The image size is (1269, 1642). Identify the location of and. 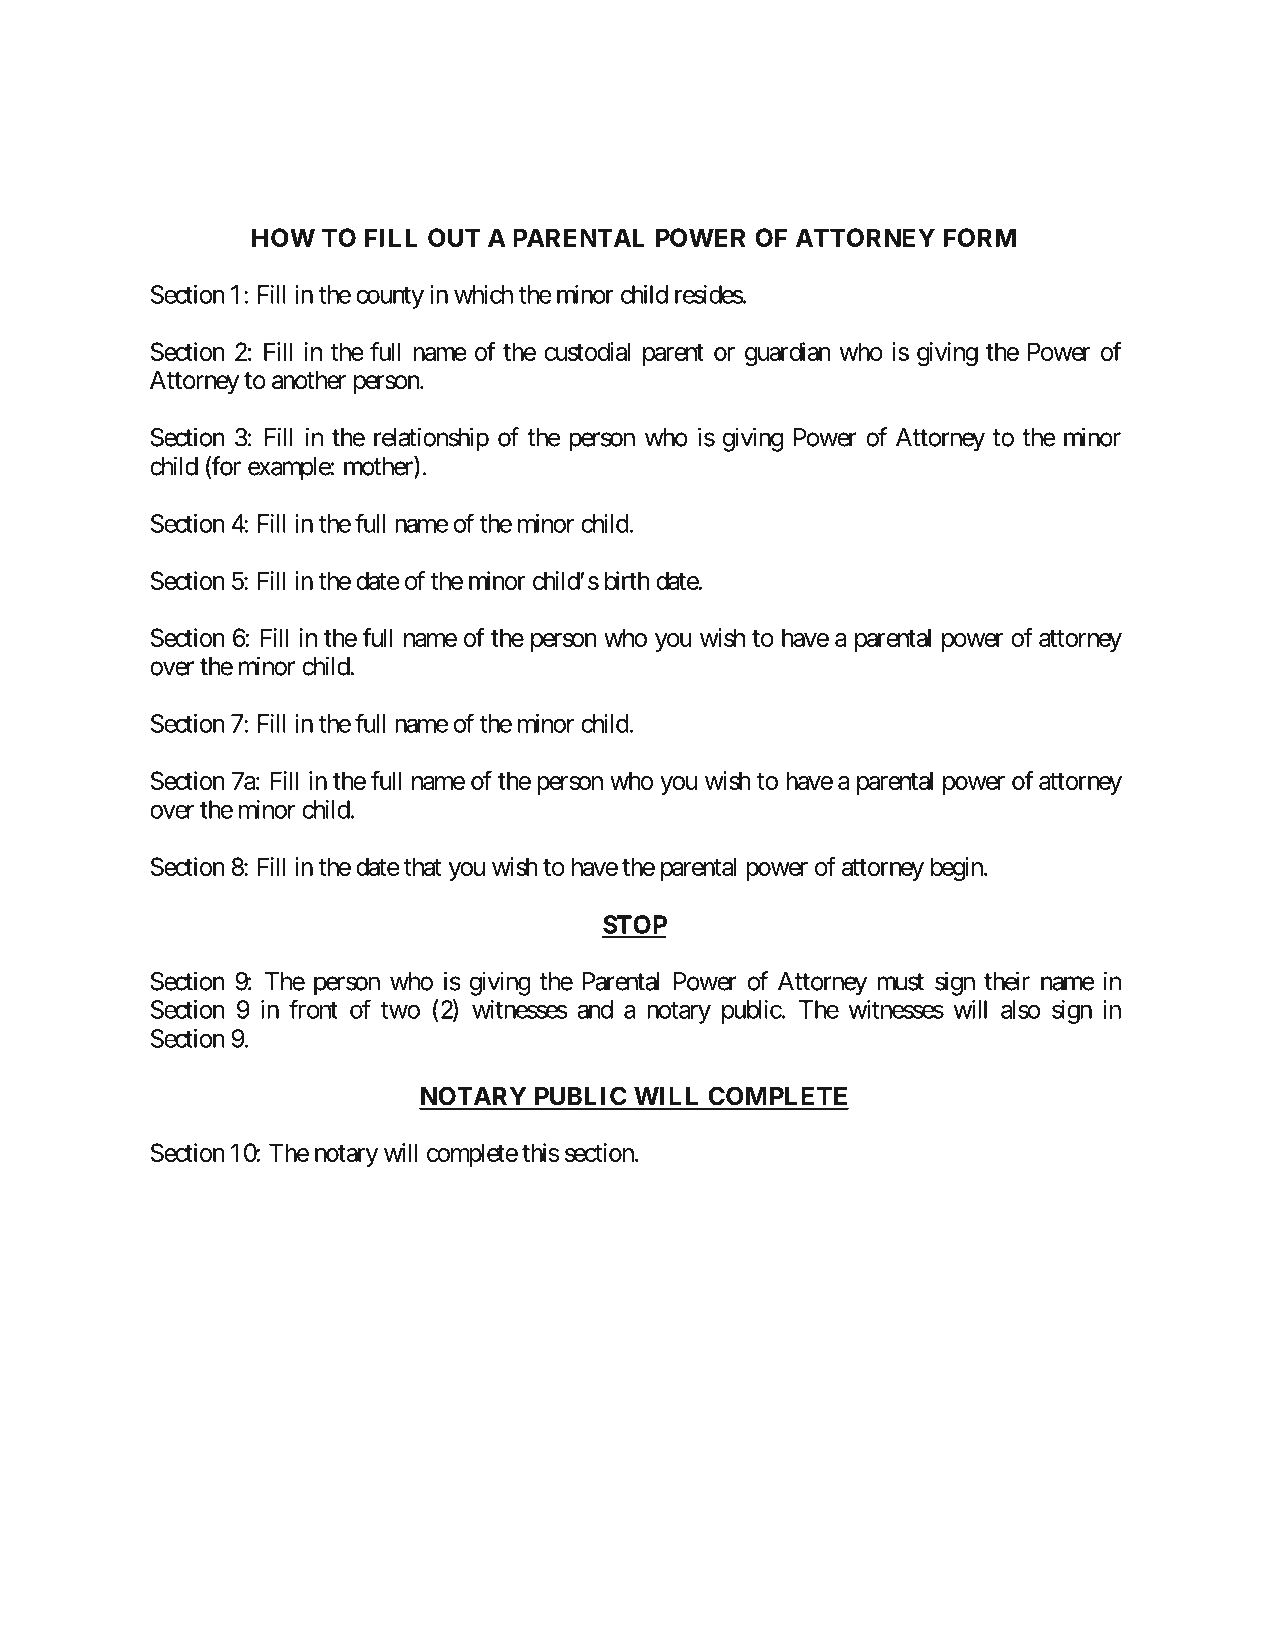
(595, 1009).
